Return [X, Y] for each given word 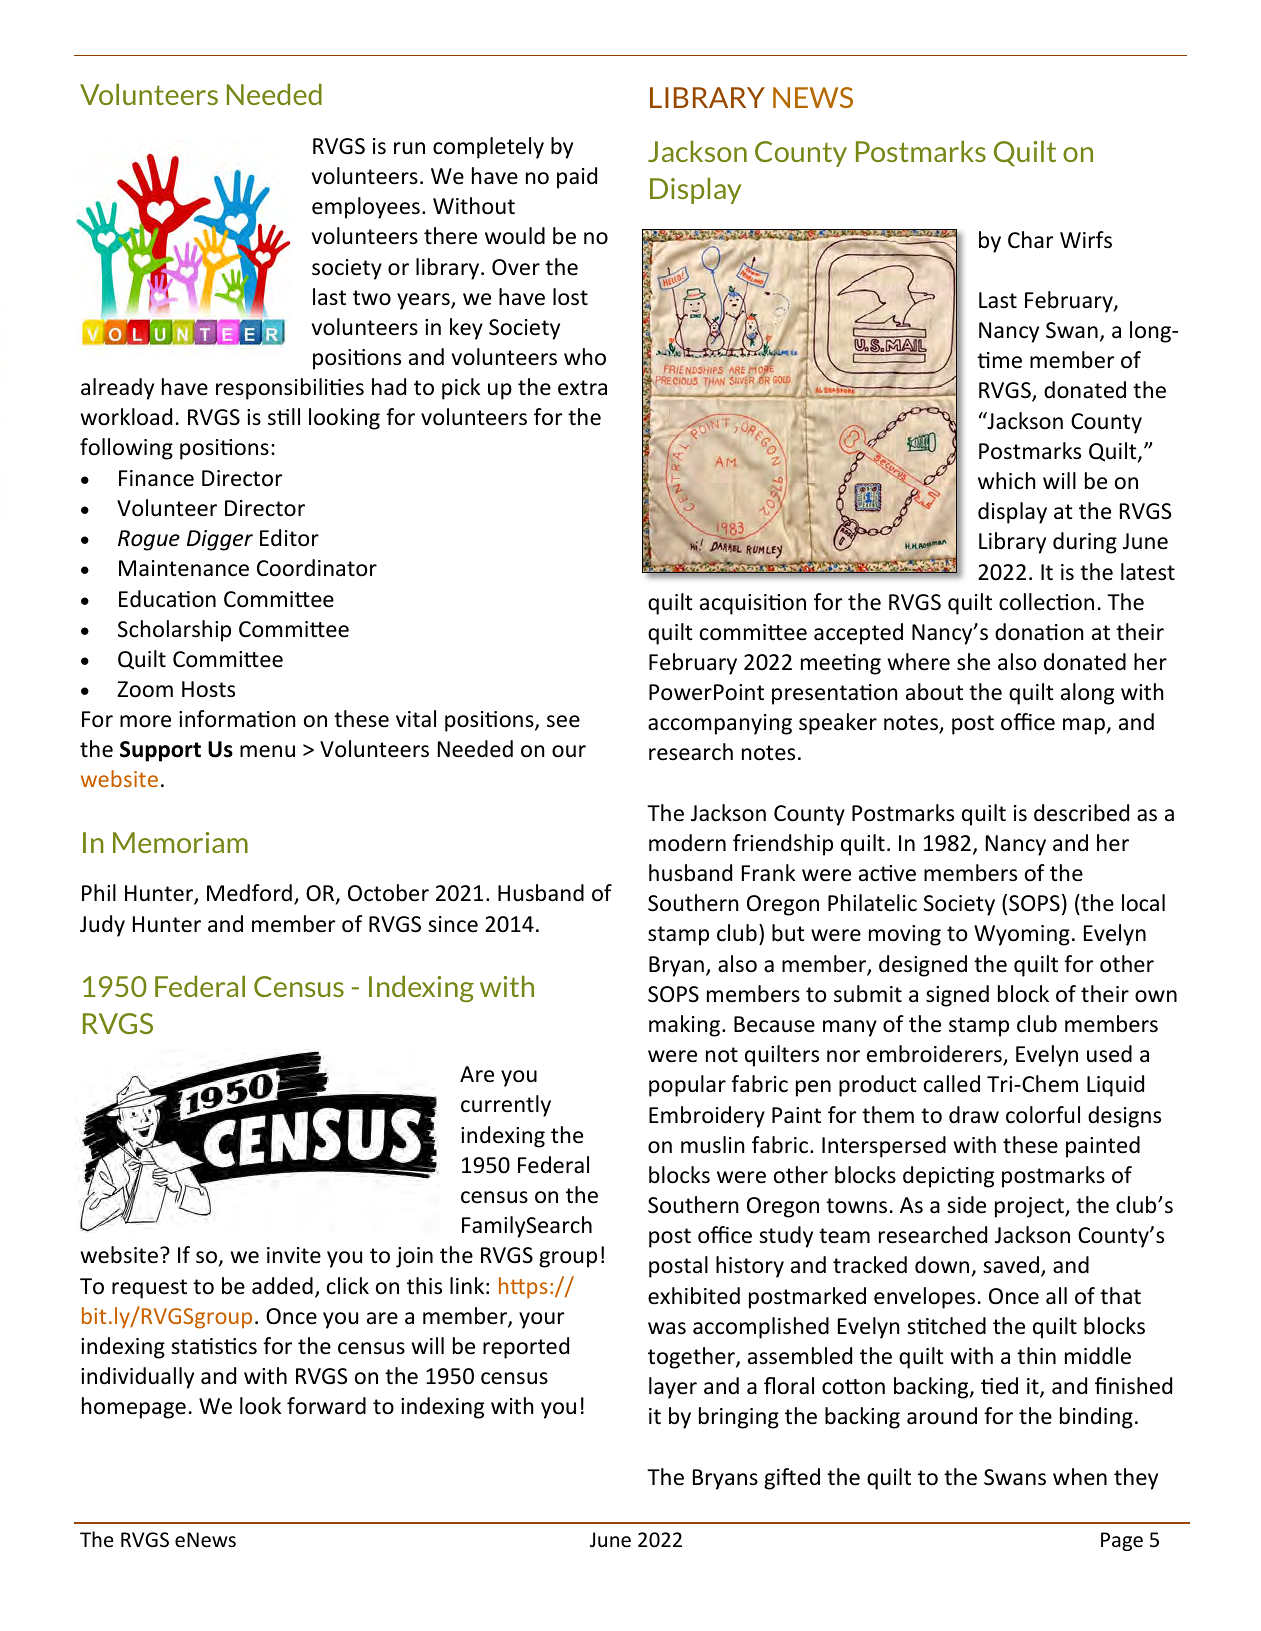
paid [577, 178]
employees [366, 208]
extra [582, 388]
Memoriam [180, 842]
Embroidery [707, 1117]
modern [687, 843]
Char [1030, 240]
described [1081, 813]
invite [294, 1255]
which [1007, 481]
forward [326, 1406]
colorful [1043, 1115]
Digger [220, 540]
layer [673, 1388]
